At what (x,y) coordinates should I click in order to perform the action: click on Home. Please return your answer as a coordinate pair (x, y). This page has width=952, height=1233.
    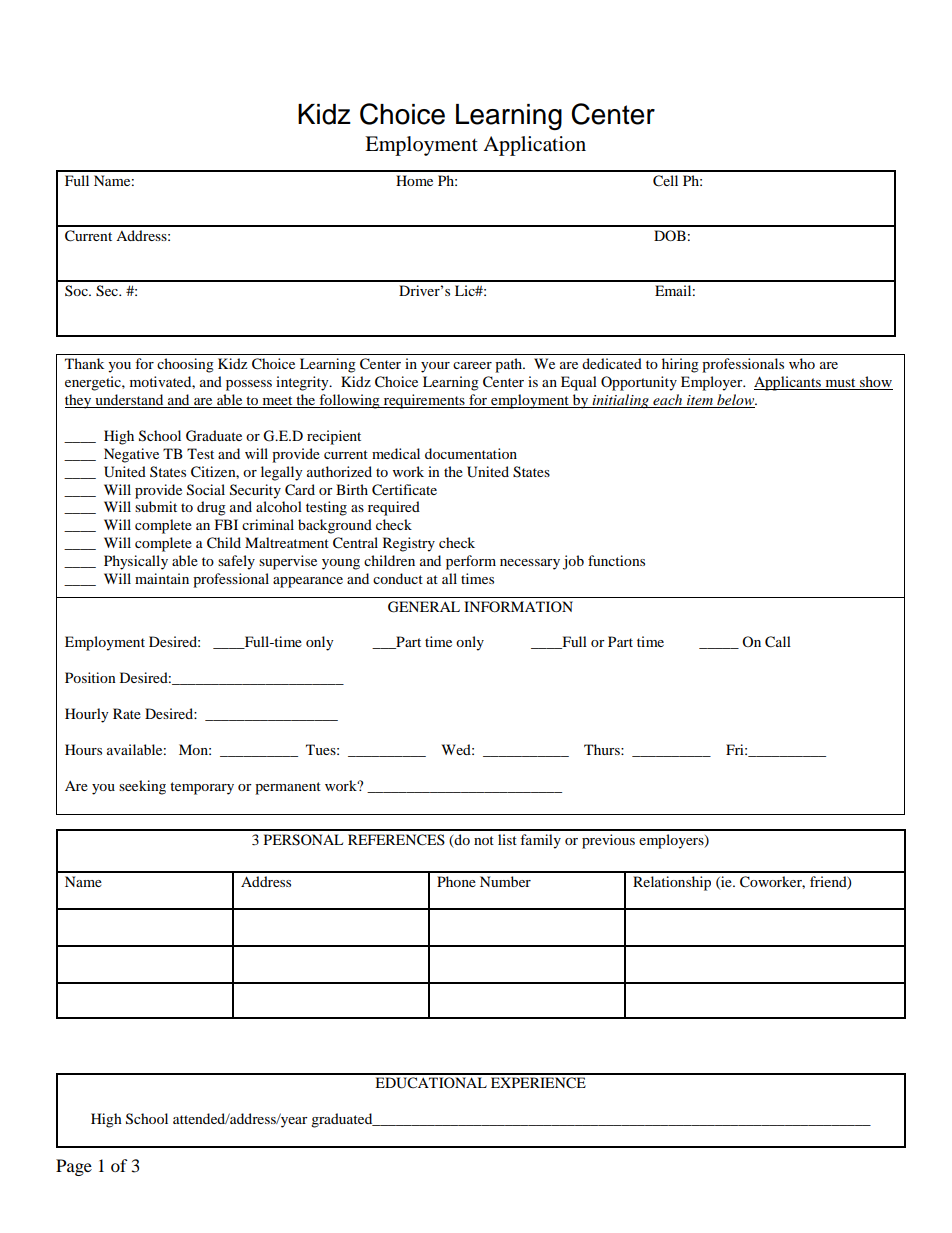
    Looking at the image, I should click on (414, 180).
